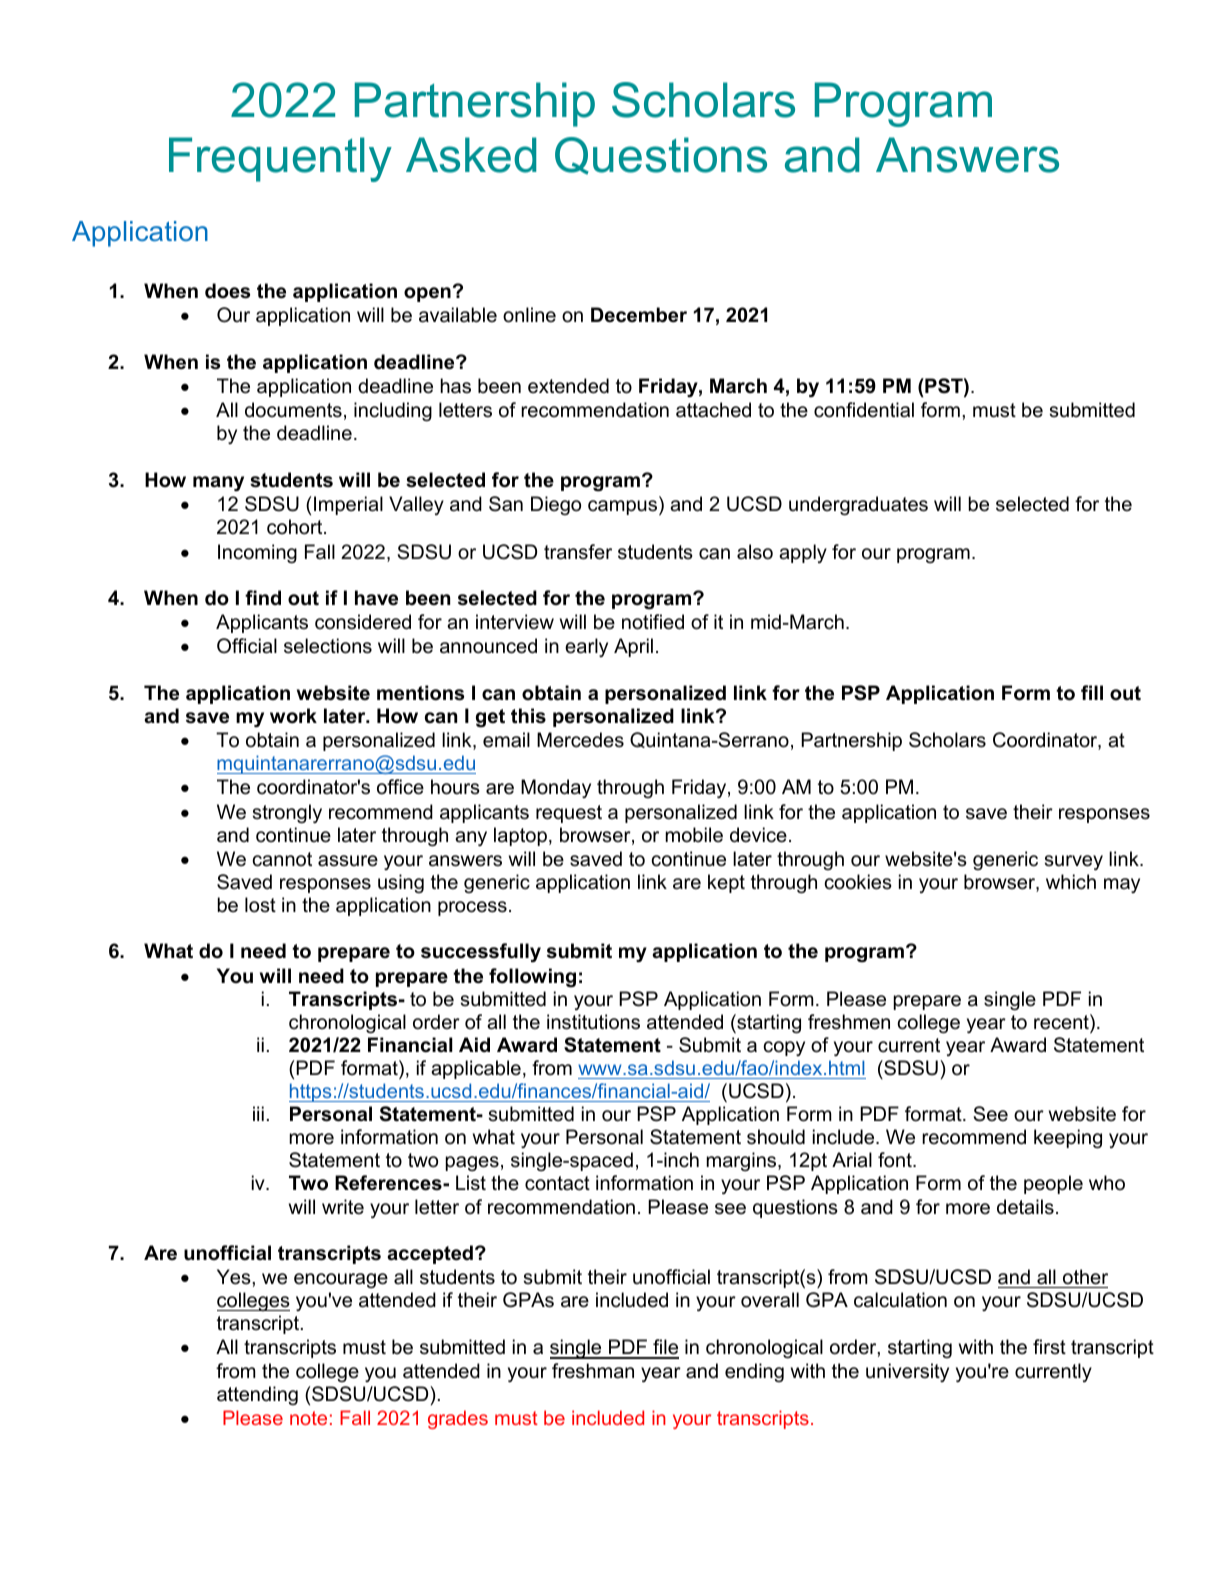 This screenshot has height=1588, width=1227. I want to click on file, so click(665, 1348).
